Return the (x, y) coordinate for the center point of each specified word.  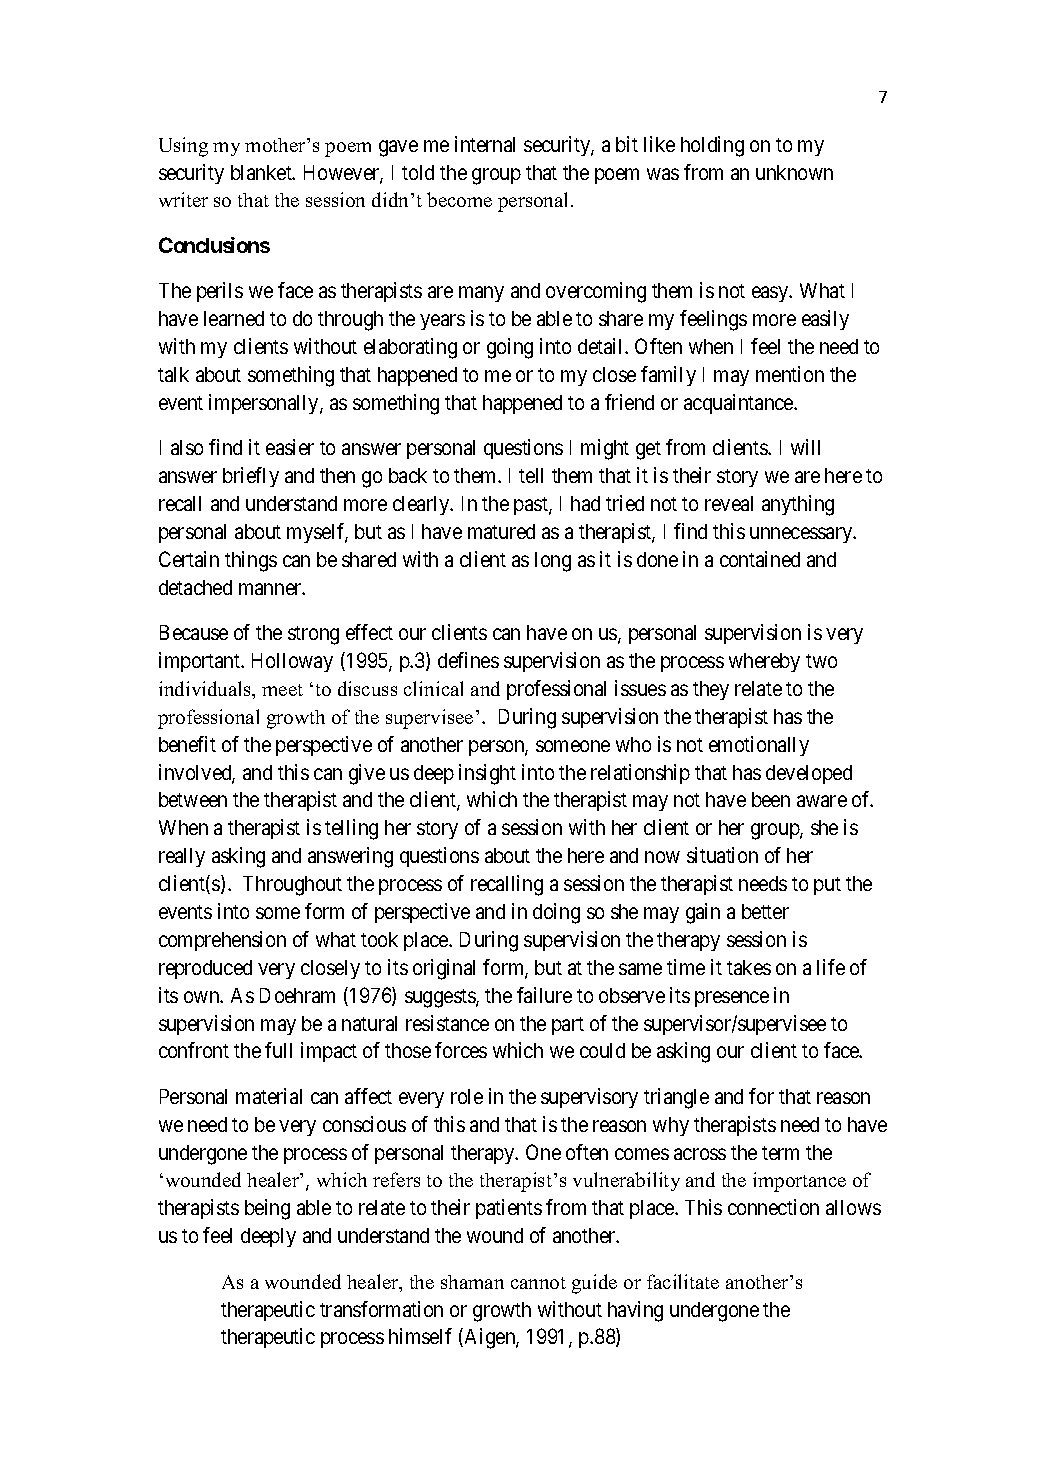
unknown (794, 172)
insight (487, 774)
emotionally (759, 746)
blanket (262, 172)
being (267, 1209)
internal (485, 144)
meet (282, 690)
